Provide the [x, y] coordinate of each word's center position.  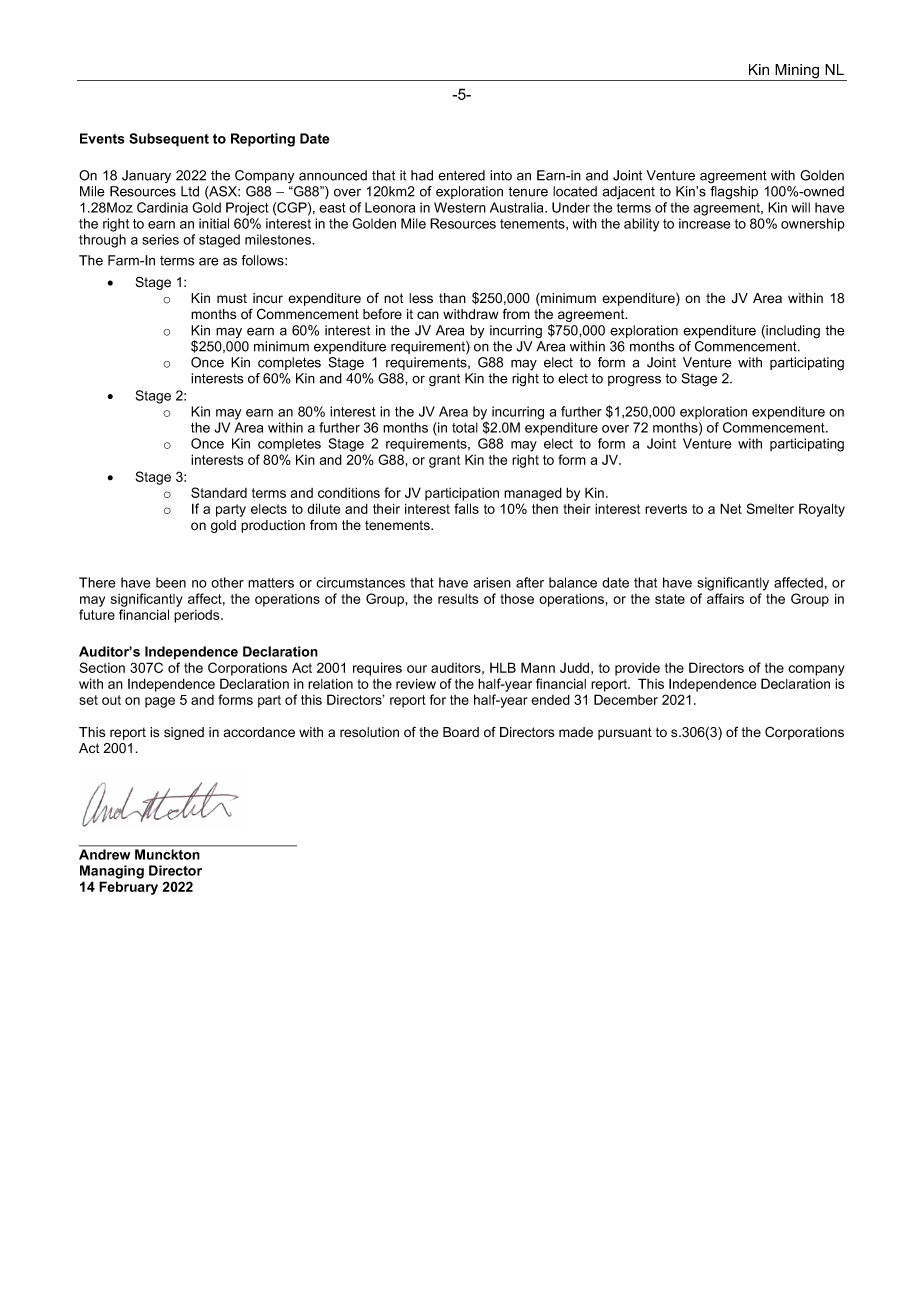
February [128, 888]
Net [731, 508]
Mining [797, 72]
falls [466, 508]
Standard [219, 492]
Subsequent [169, 140]
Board [461, 732]
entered [461, 175]
